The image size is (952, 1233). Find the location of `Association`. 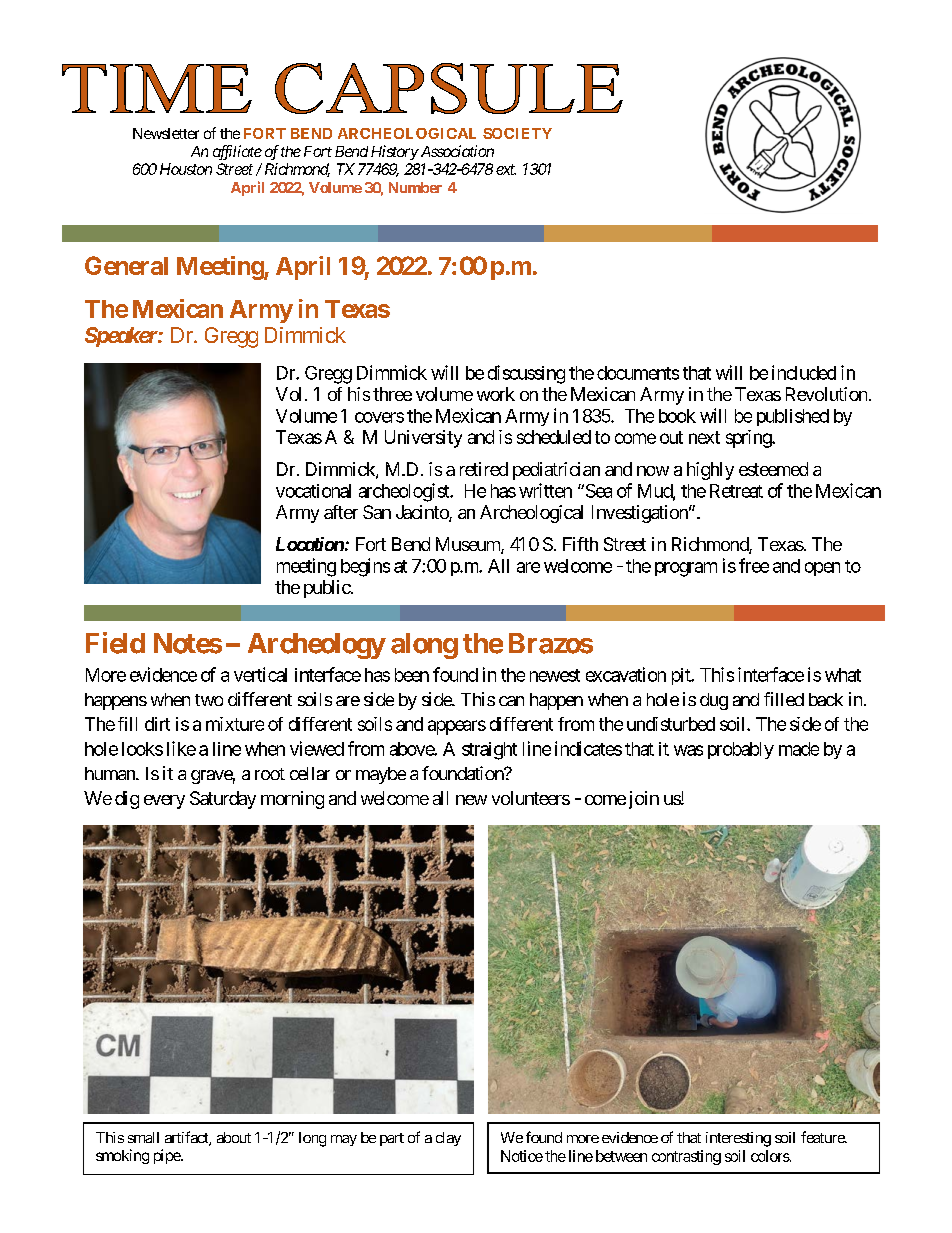

Association is located at coordinates (456, 151).
